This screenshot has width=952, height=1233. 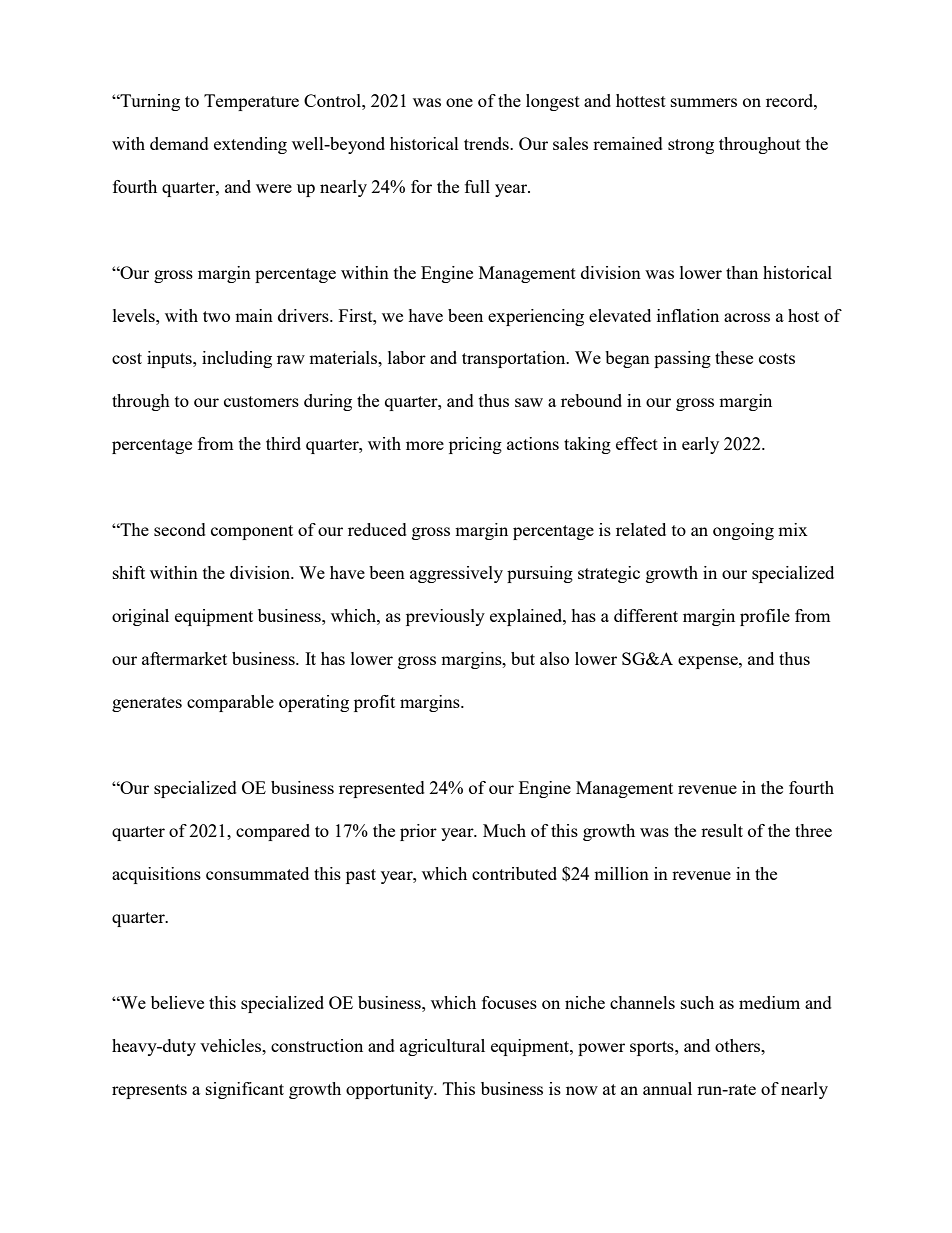 What do you see at coordinates (382, 789) in the screenshot?
I see `represented` at bounding box center [382, 789].
